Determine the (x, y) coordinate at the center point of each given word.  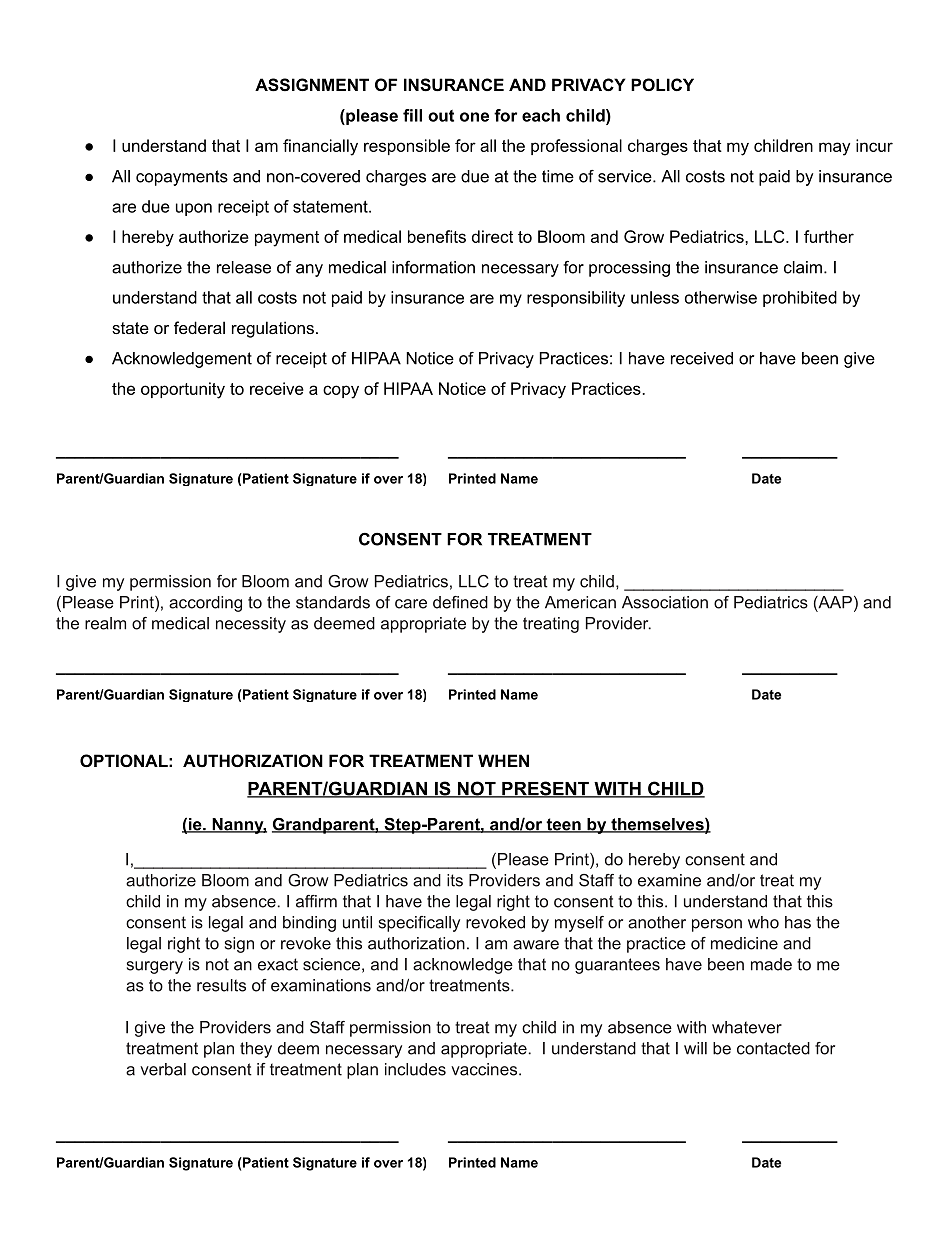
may (834, 149)
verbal (163, 1069)
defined (460, 602)
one (474, 117)
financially (320, 147)
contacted (773, 1048)
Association (665, 602)
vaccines (484, 1069)
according (205, 604)
